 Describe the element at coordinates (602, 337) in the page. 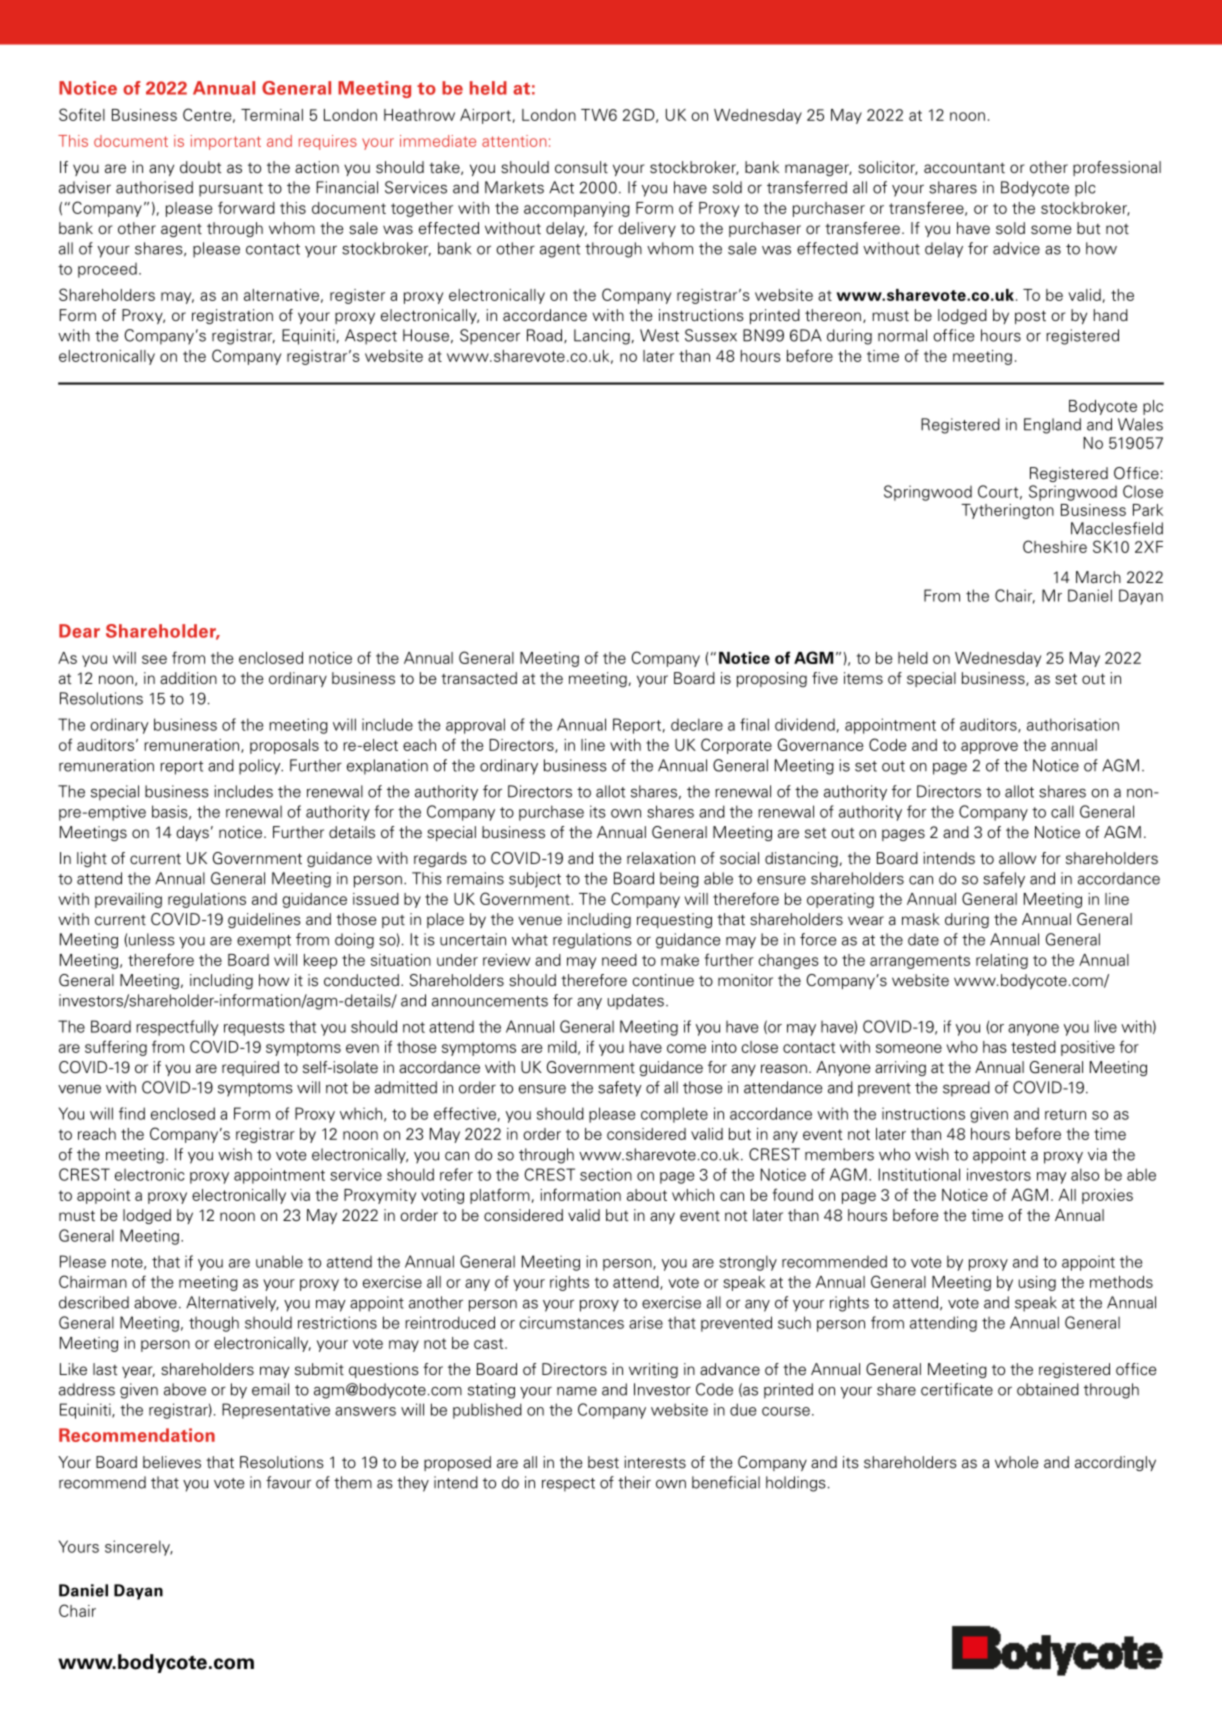

I see `Lancing` at that location.
